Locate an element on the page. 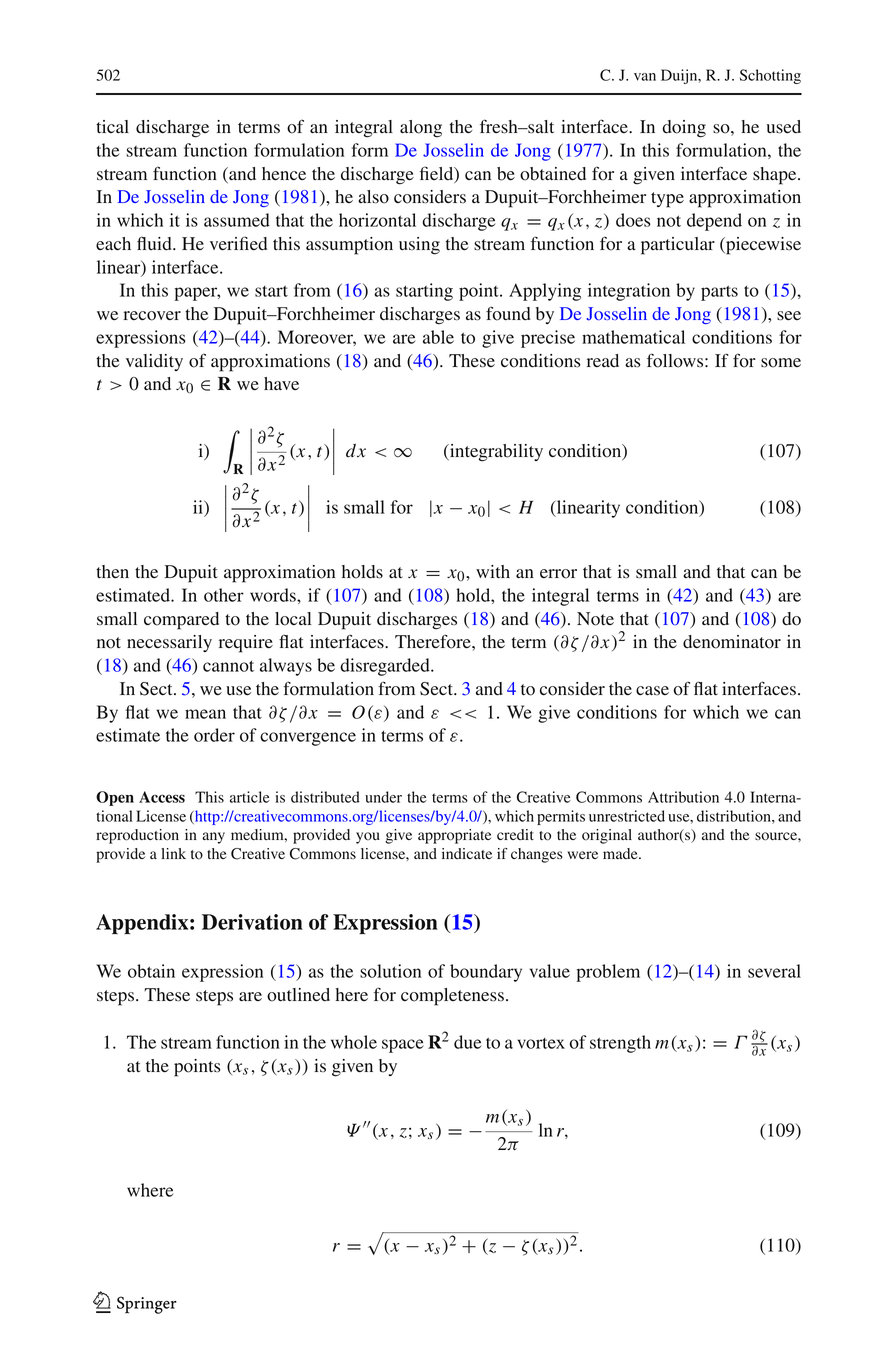 The width and height of the document is (896, 1359). along is located at coordinates (421, 129).
